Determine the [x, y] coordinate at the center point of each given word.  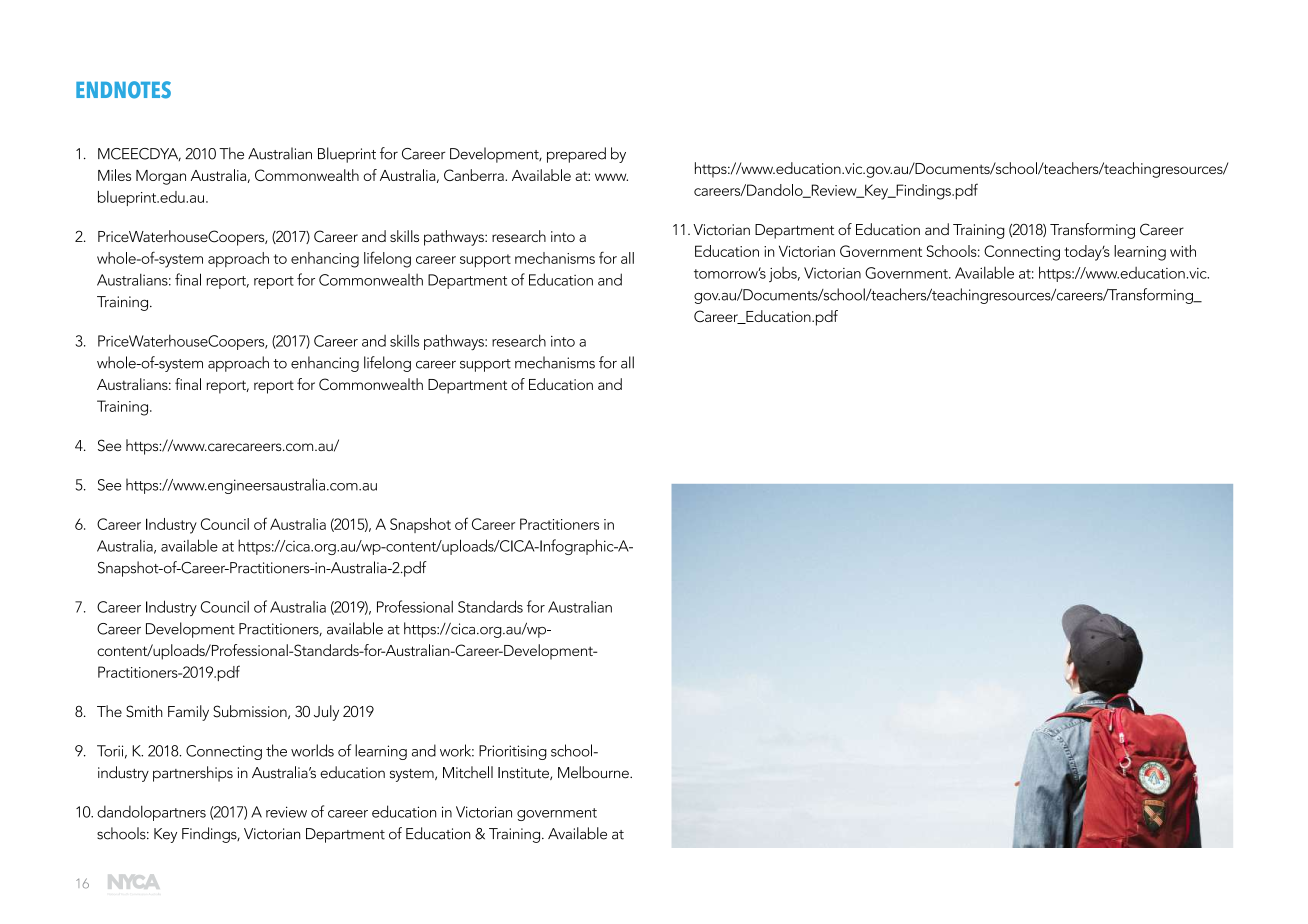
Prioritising [513, 752]
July [326, 713]
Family [188, 713]
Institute [524, 773]
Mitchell [468, 772]
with [1183, 251]
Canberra [475, 175]
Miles [114, 175]
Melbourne [594, 772]
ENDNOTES [123, 90]
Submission [251, 712]
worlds [312, 750]
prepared [576, 155]
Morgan [161, 177]
